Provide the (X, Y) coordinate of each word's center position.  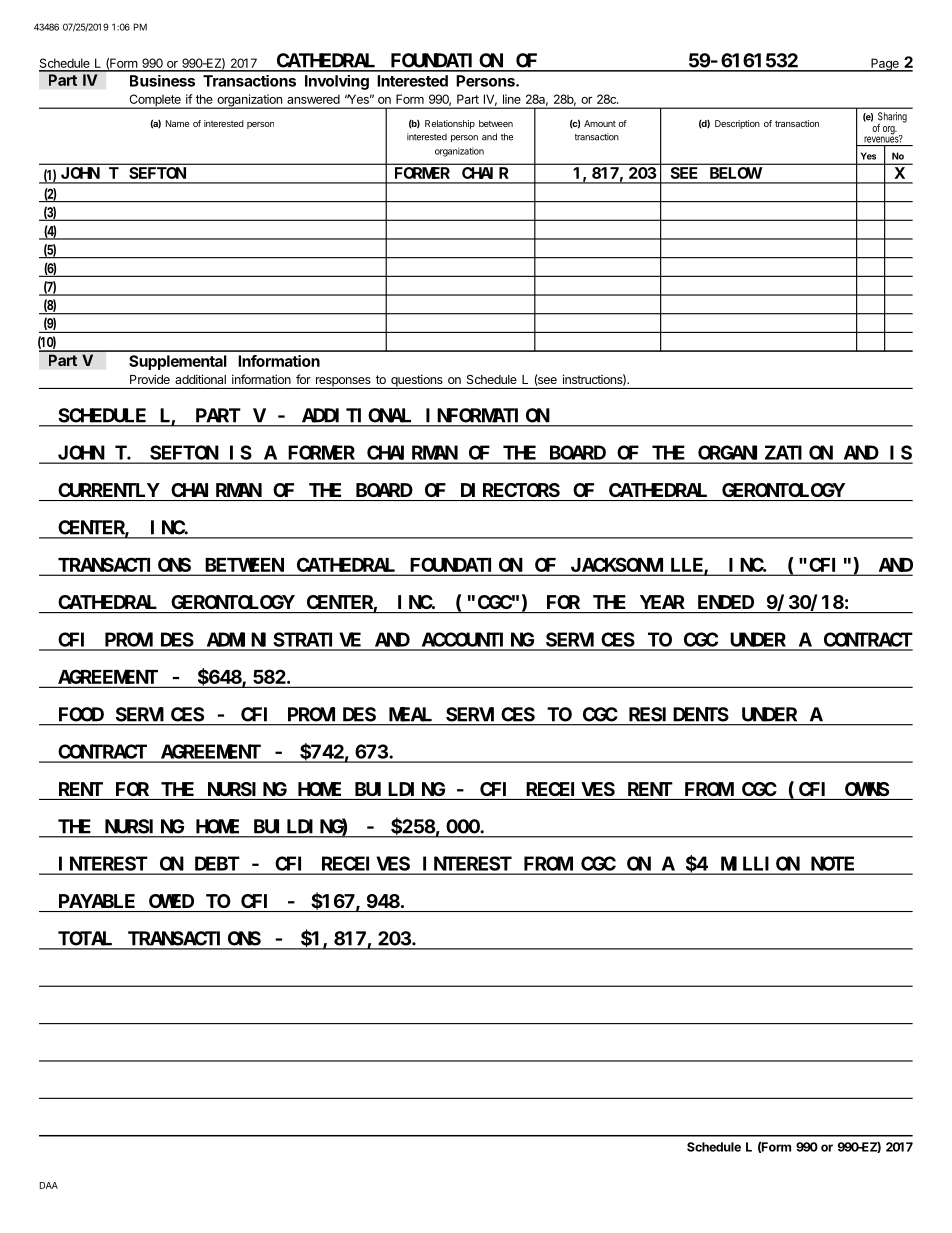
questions (417, 381)
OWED (171, 901)
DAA (49, 1185)
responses (343, 383)
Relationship (450, 124)
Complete (155, 101)
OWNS (867, 789)
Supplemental (178, 362)
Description (737, 124)
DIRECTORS (510, 490)
